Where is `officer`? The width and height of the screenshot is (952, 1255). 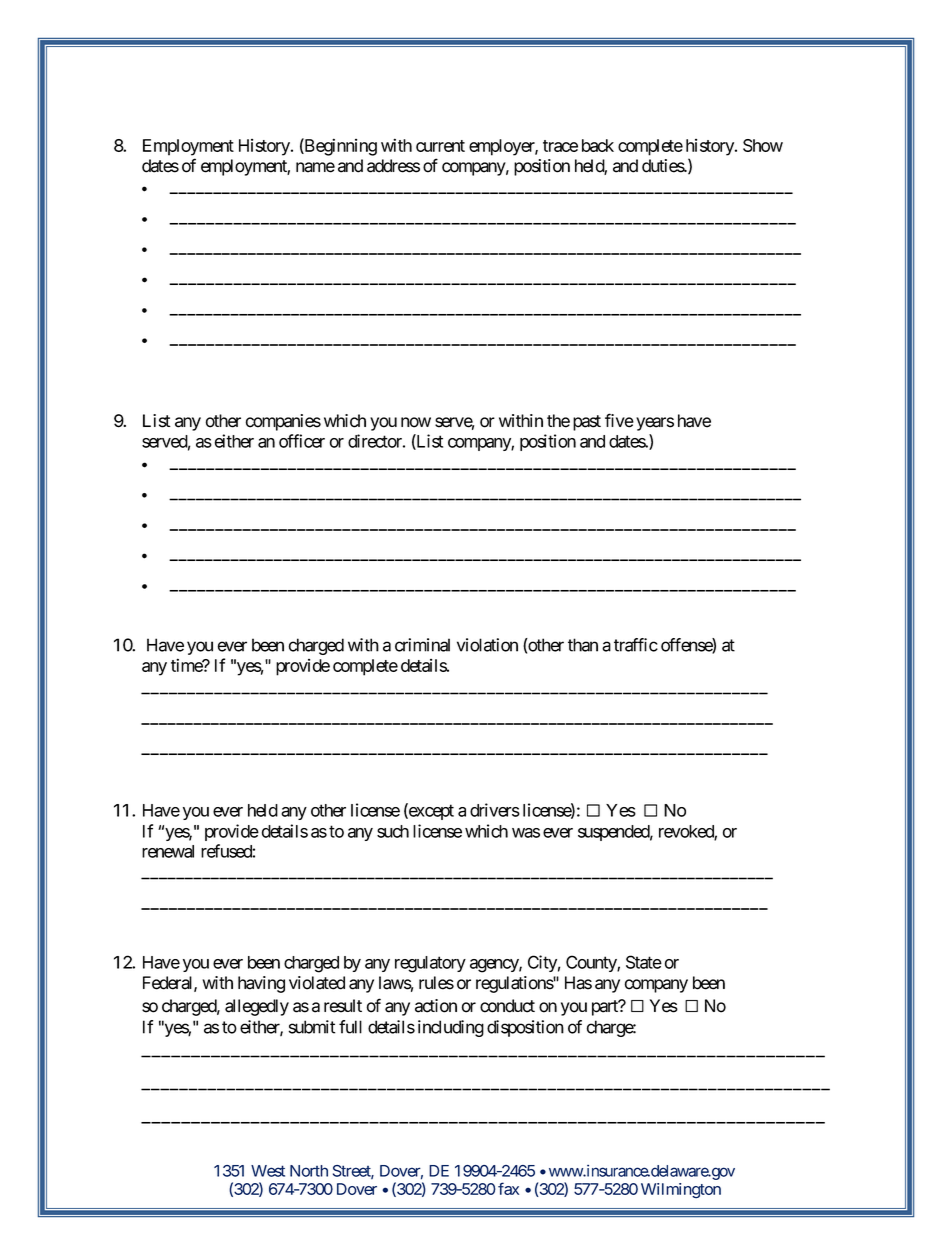
officer is located at coordinates (302, 441).
